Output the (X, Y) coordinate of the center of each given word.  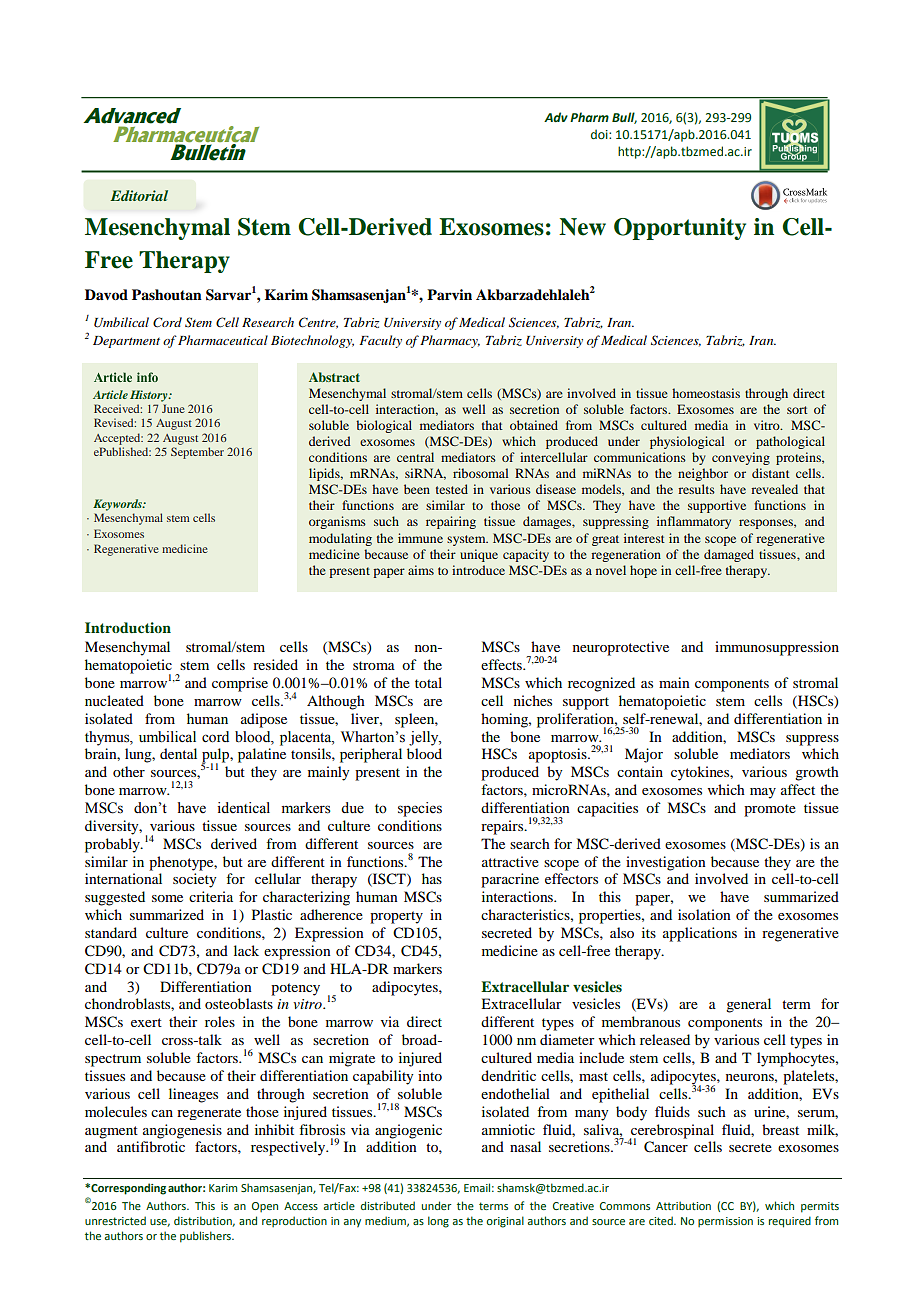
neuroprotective (621, 648)
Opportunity (680, 229)
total (428, 682)
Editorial (139, 195)
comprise (240, 684)
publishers (206, 1237)
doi (600, 134)
